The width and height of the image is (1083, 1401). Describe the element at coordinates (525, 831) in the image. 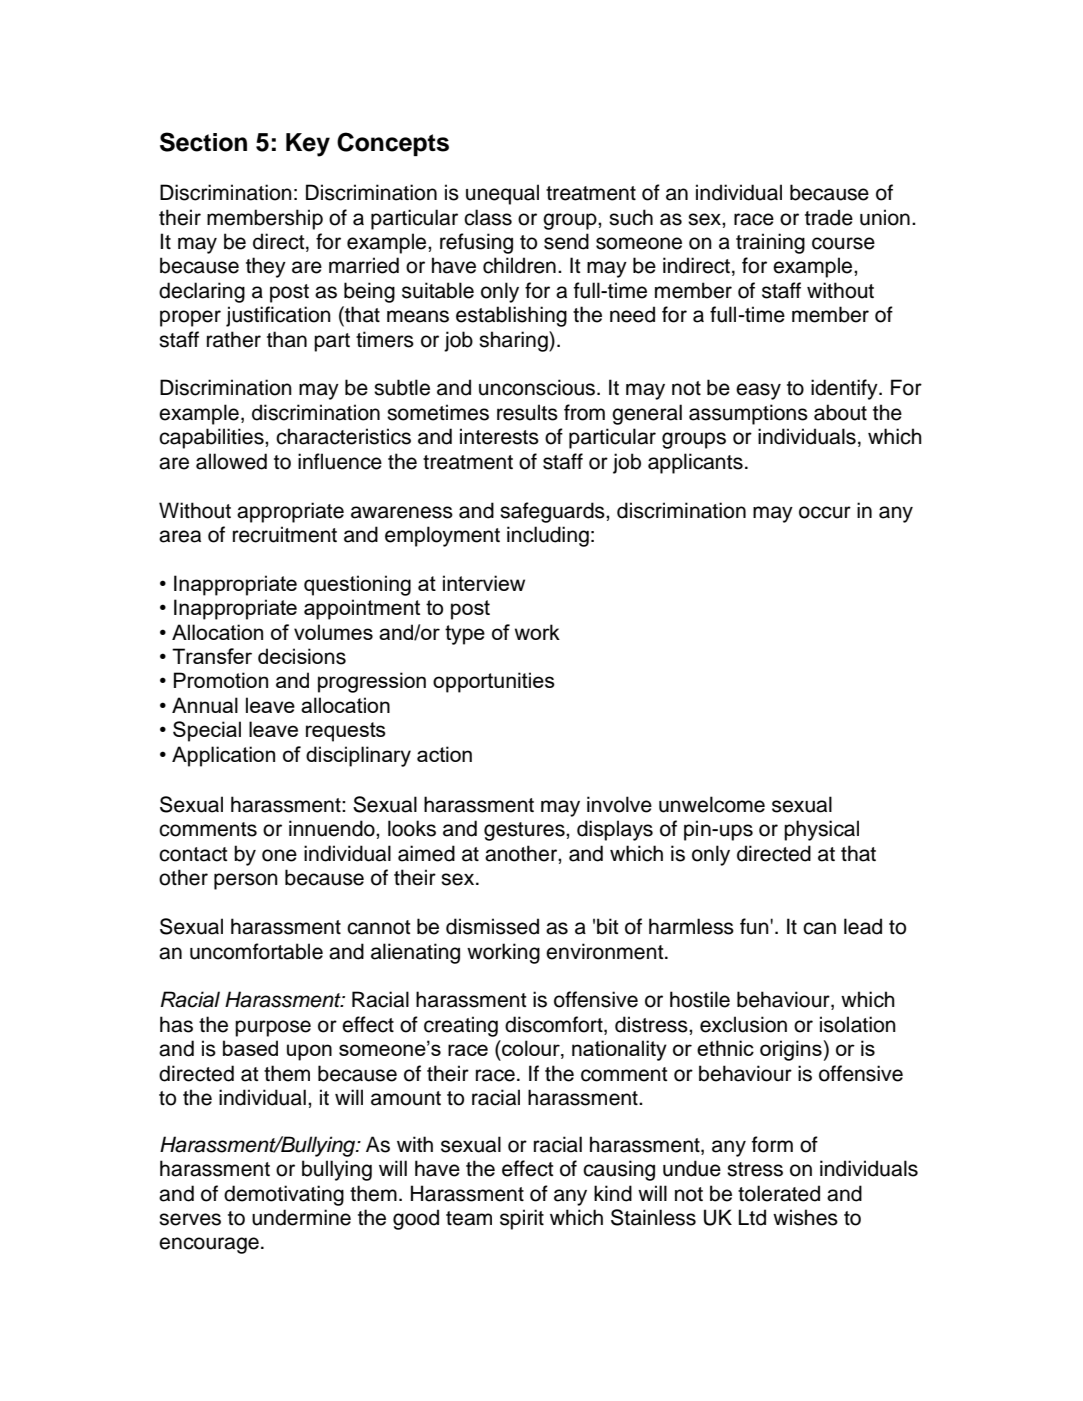

I see `gestures` at that location.
